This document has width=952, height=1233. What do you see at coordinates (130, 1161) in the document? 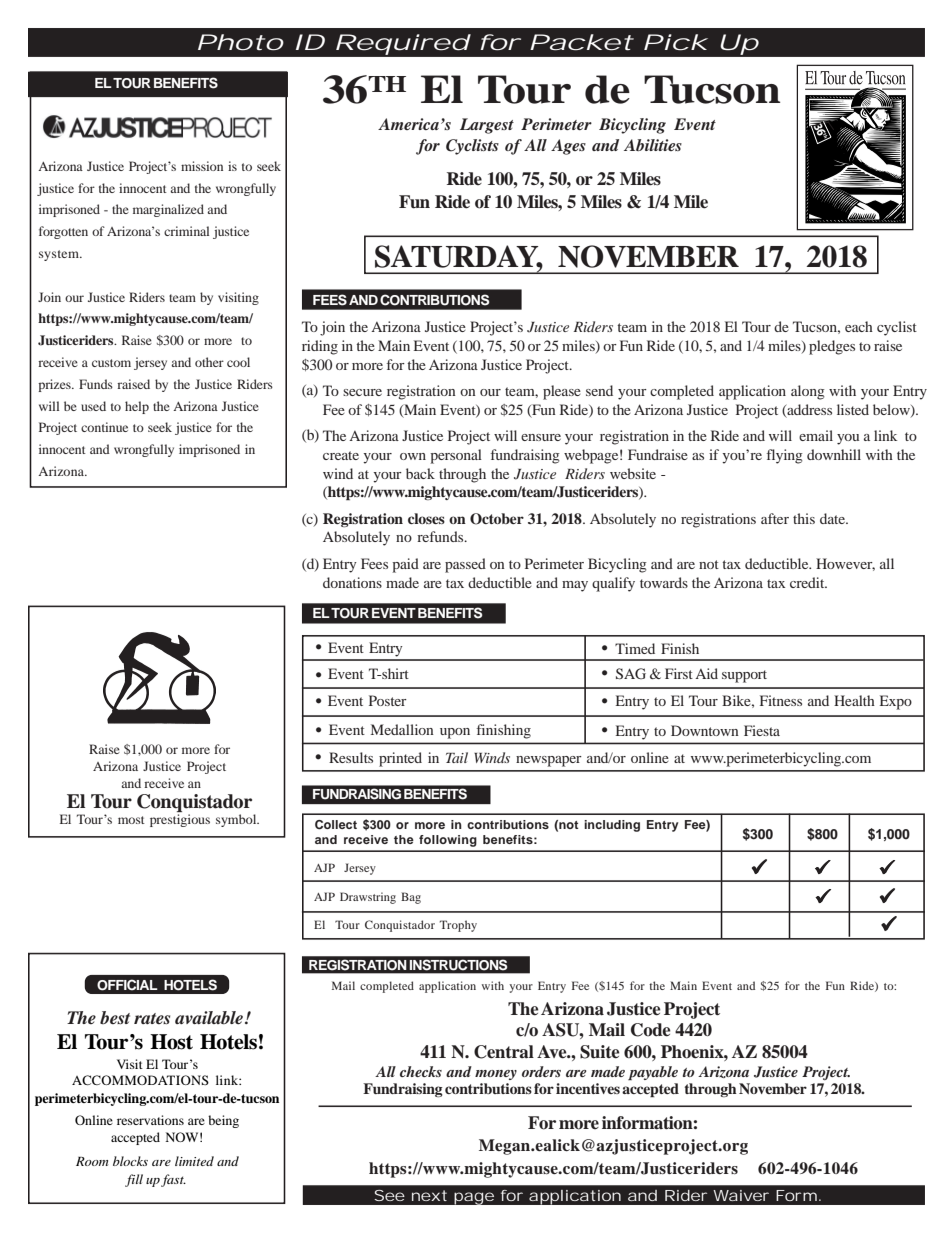
I see `blocks` at bounding box center [130, 1161].
